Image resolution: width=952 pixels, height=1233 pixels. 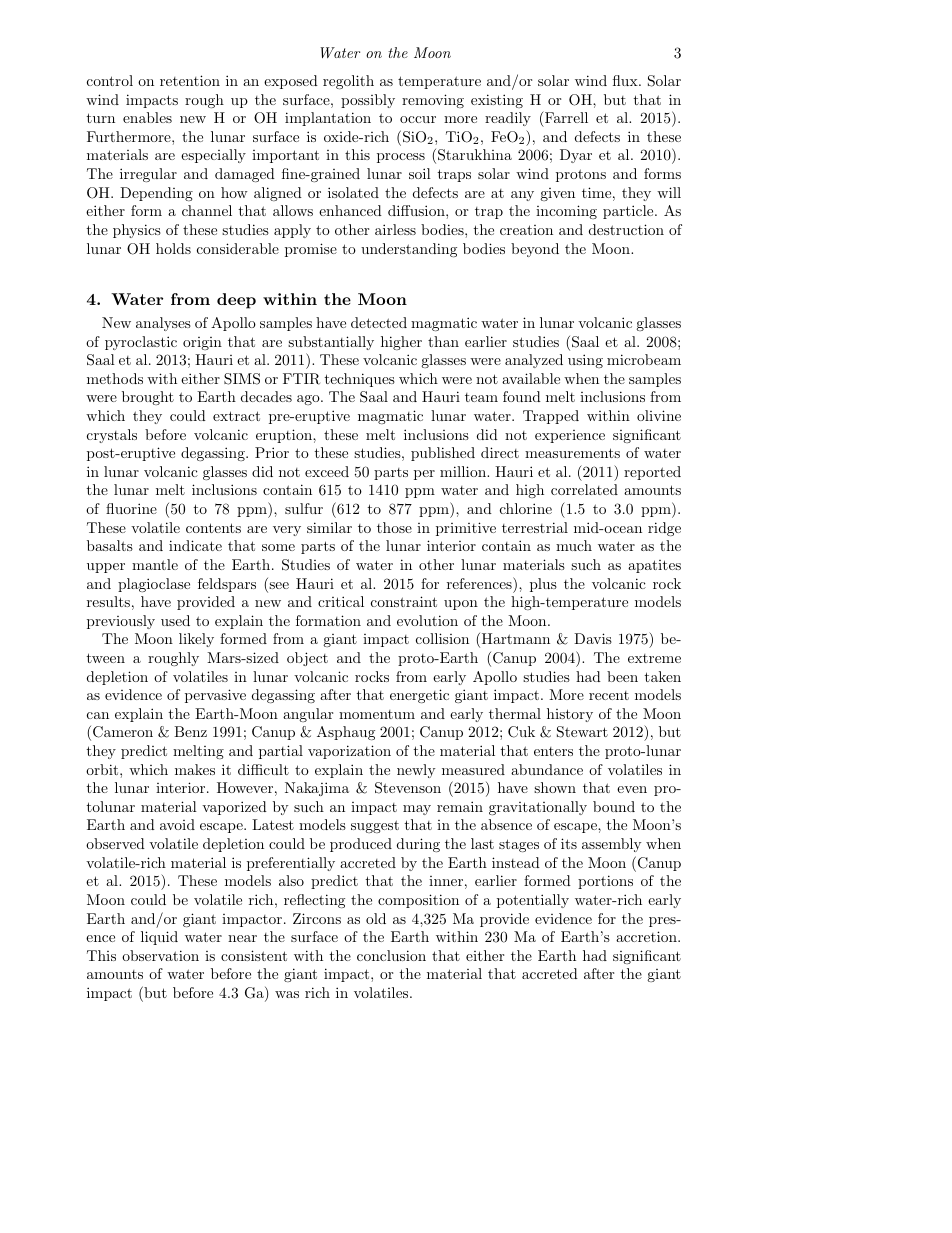 What do you see at coordinates (626, 80) in the image?
I see `flux` at bounding box center [626, 80].
